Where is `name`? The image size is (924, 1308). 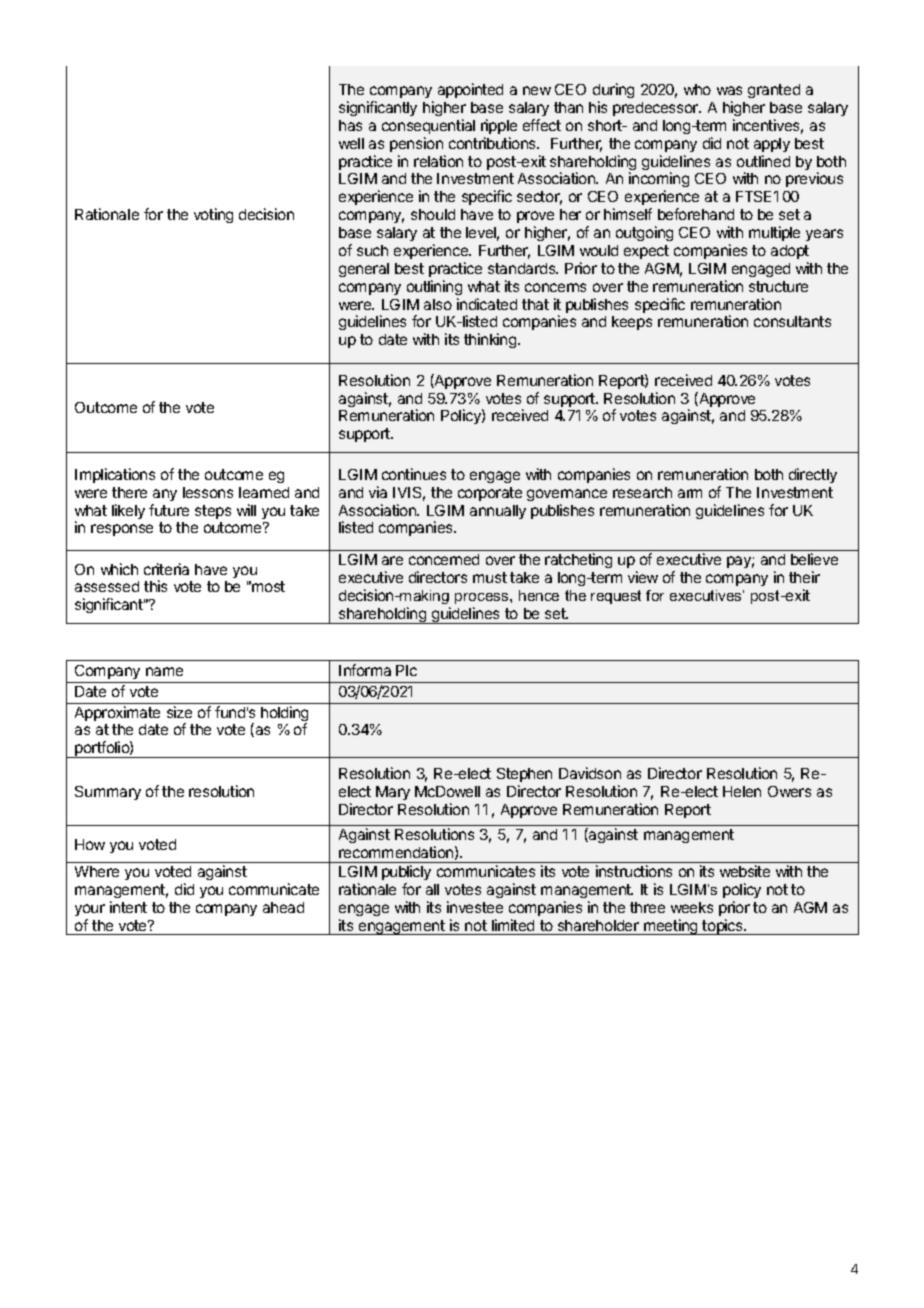
name is located at coordinates (164, 671).
